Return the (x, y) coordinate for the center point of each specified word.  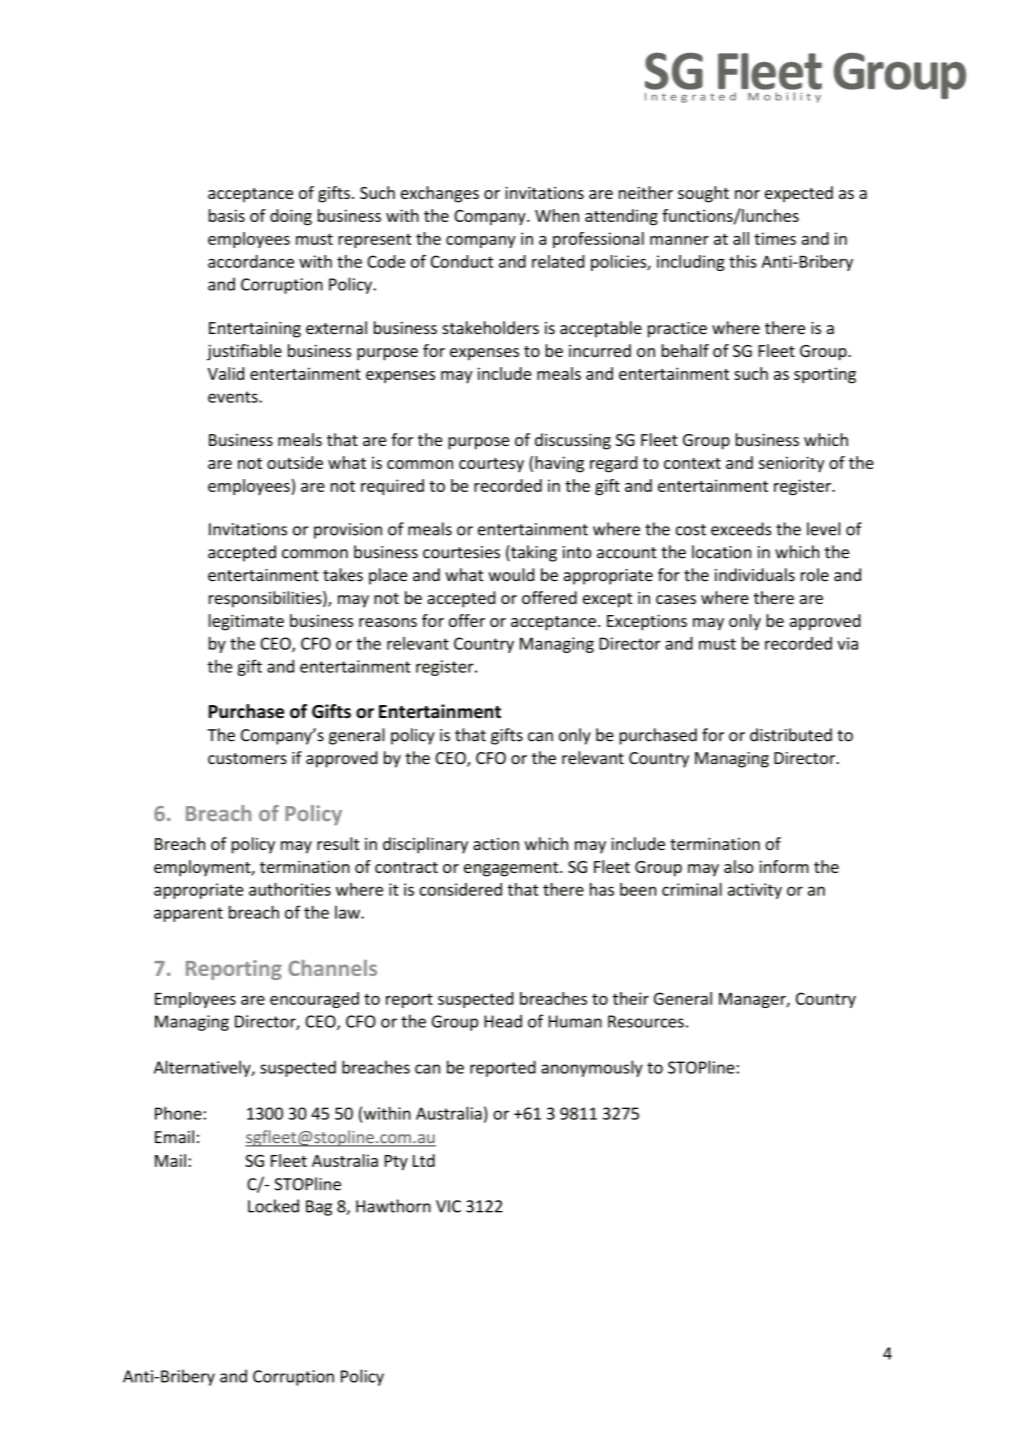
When (557, 215)
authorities (290, 889)
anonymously (592, 1068)
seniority (791, 464)
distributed (791, 735)
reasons (388, 622)
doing (291, 217)
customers (247, 759)
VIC (448, 1206)
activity (755, 891)
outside (295, 462)
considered (460, 889)
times (775, 238)
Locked (273, 1206)
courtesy (491, 465)
